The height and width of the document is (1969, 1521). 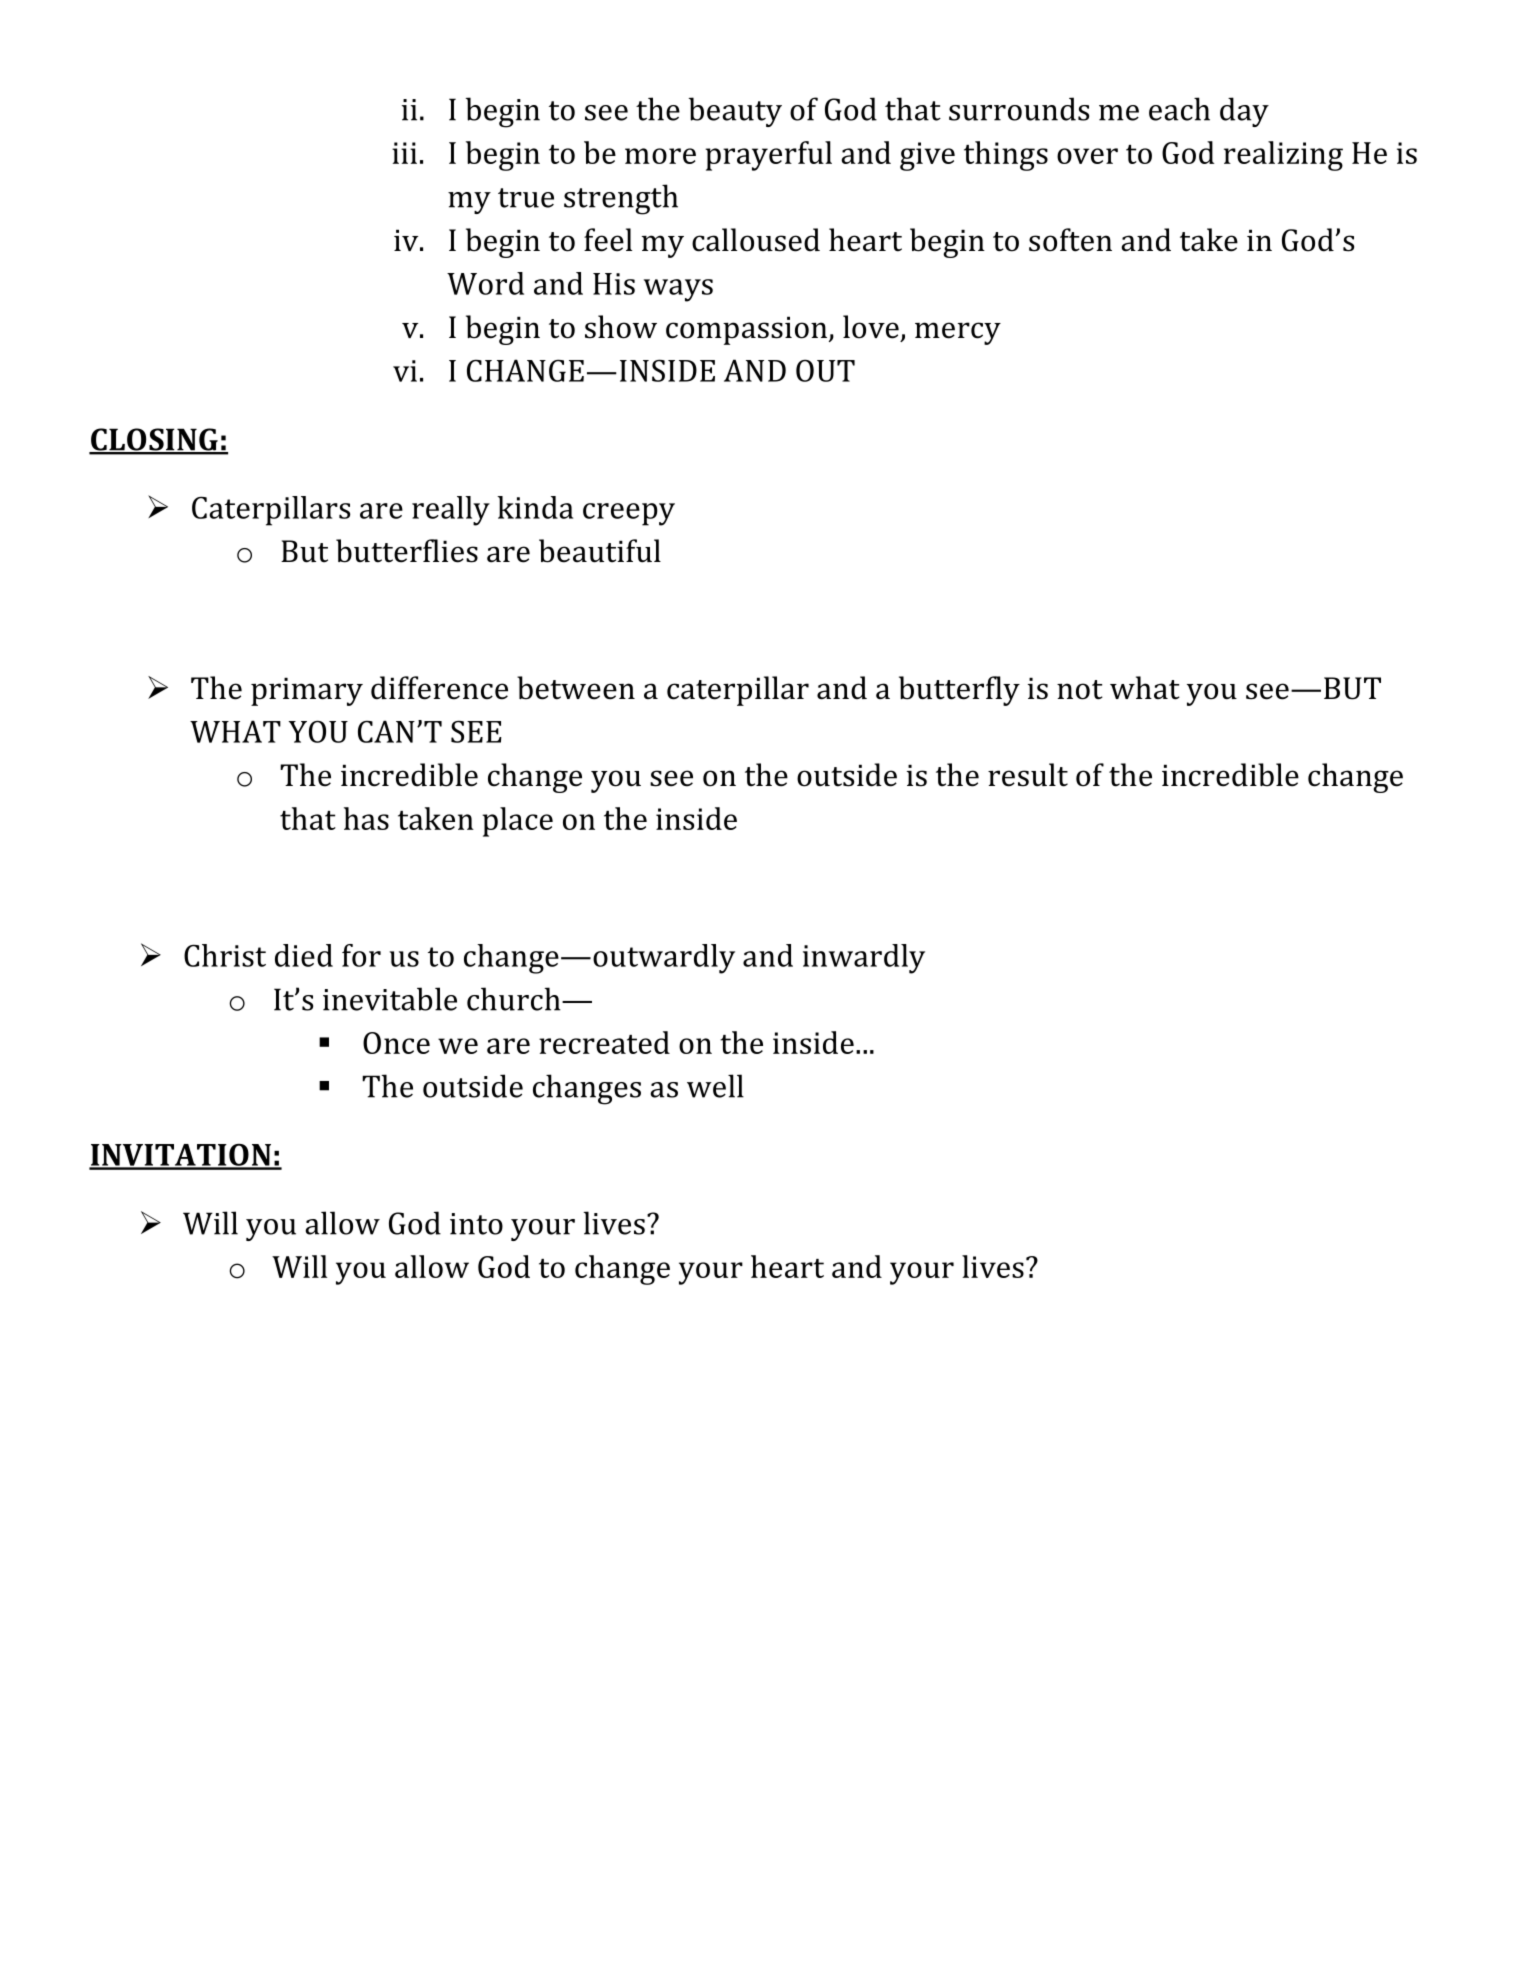 I want to click on really, so click(x=451, y=511).
